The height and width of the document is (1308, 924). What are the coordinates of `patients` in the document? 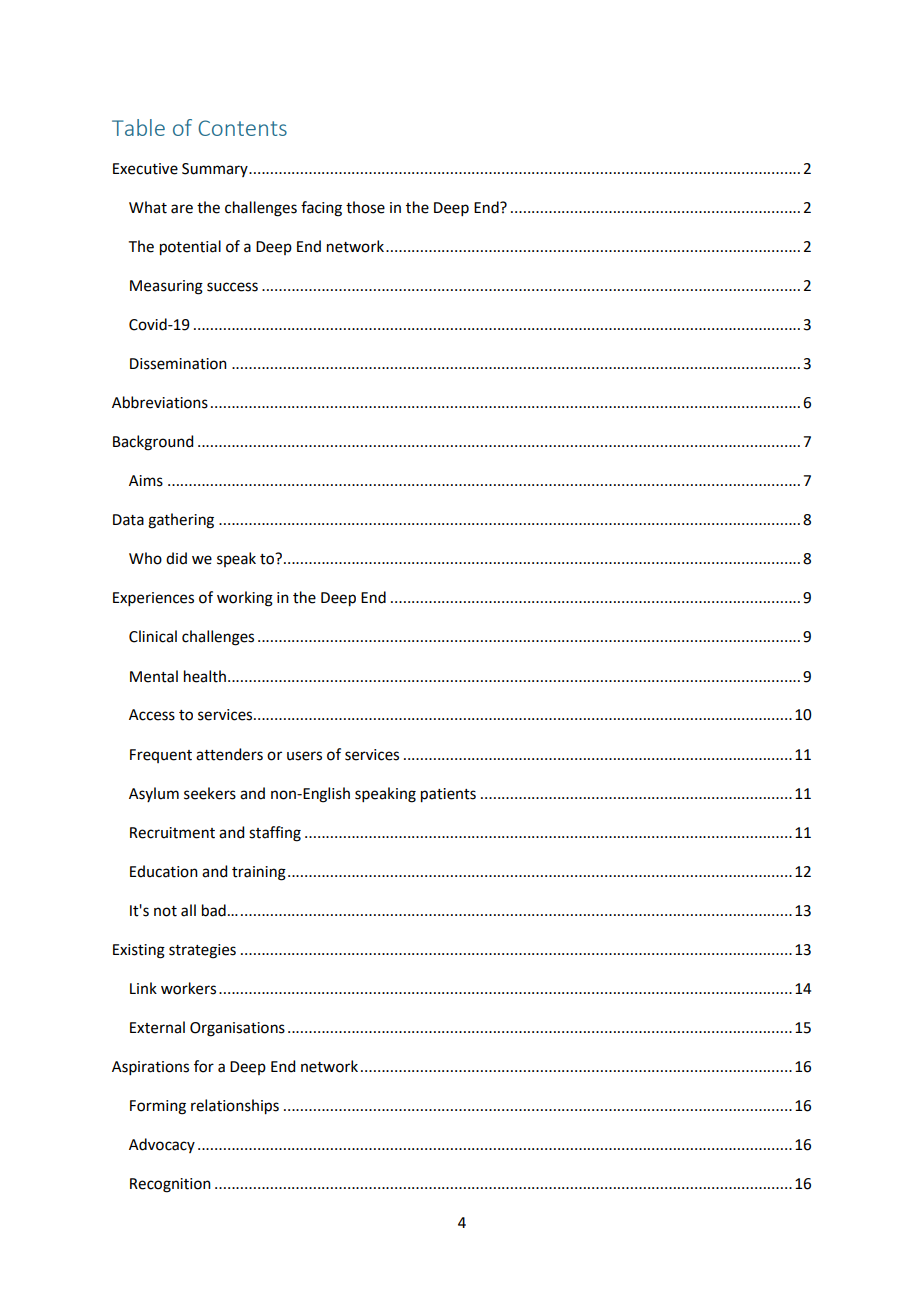 It's located at (448, 795).
